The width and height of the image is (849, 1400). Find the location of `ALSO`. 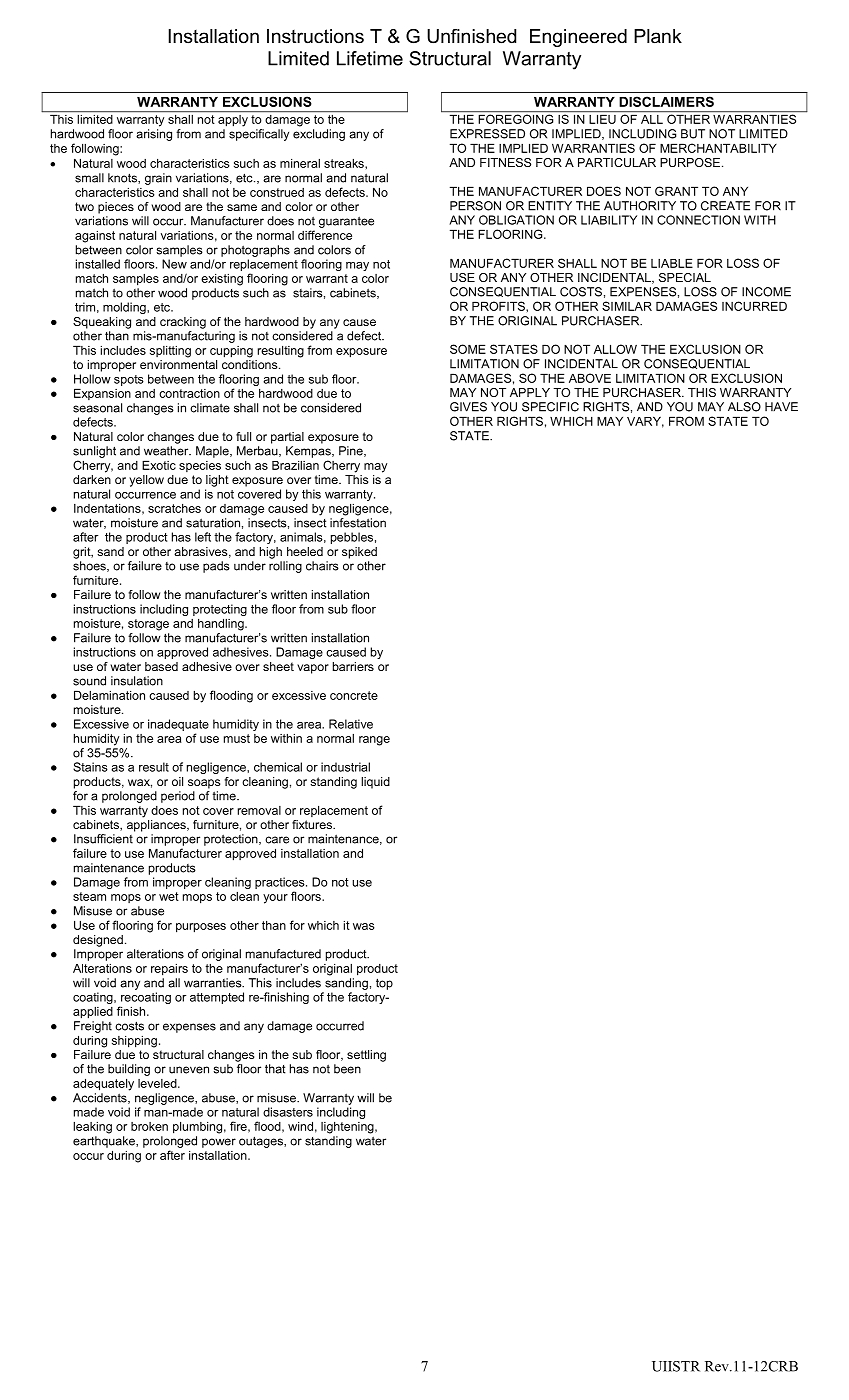

ALSO is located at coordinates (744, 407).
